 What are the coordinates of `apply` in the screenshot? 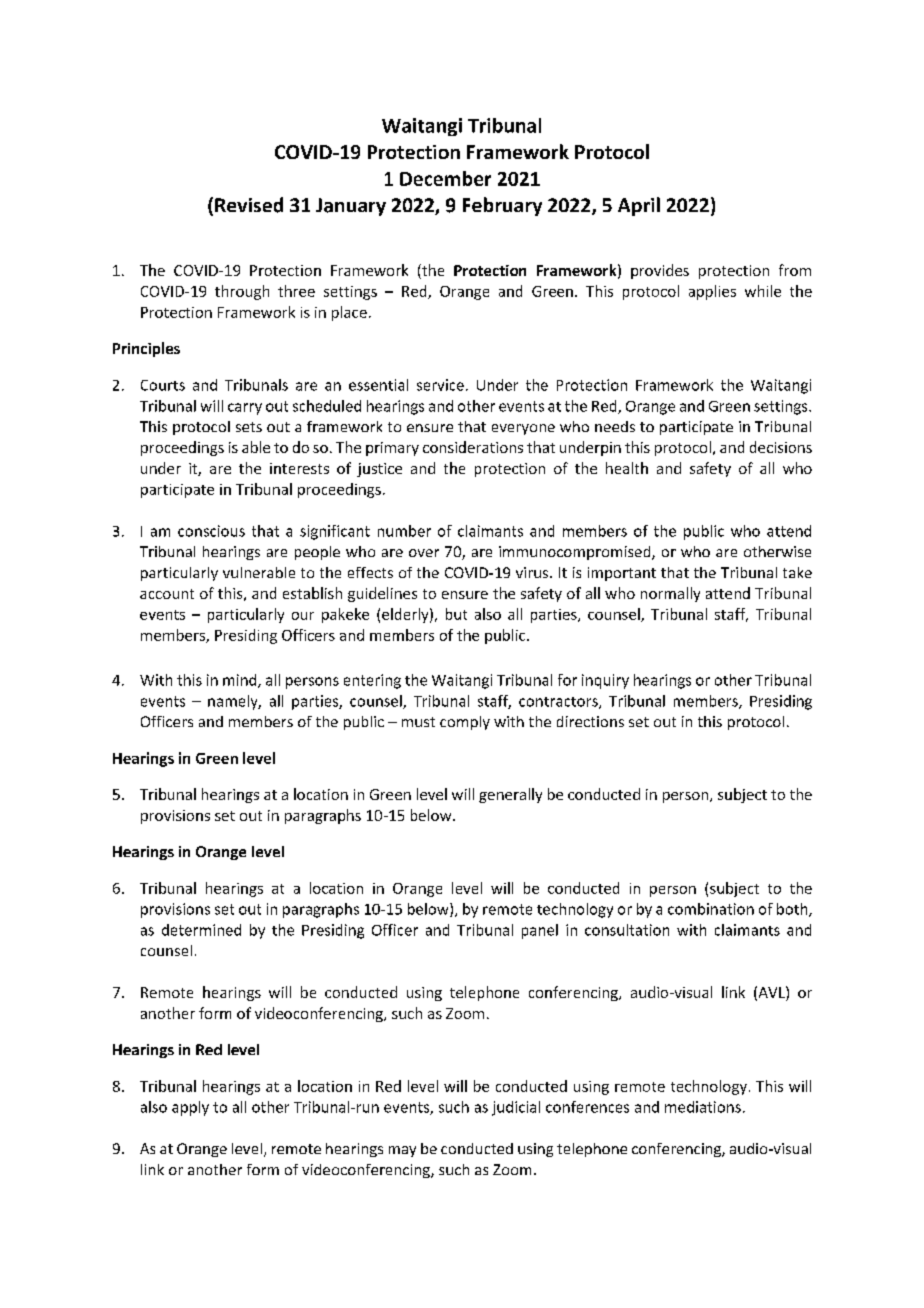 It's located at (190, 1108).
